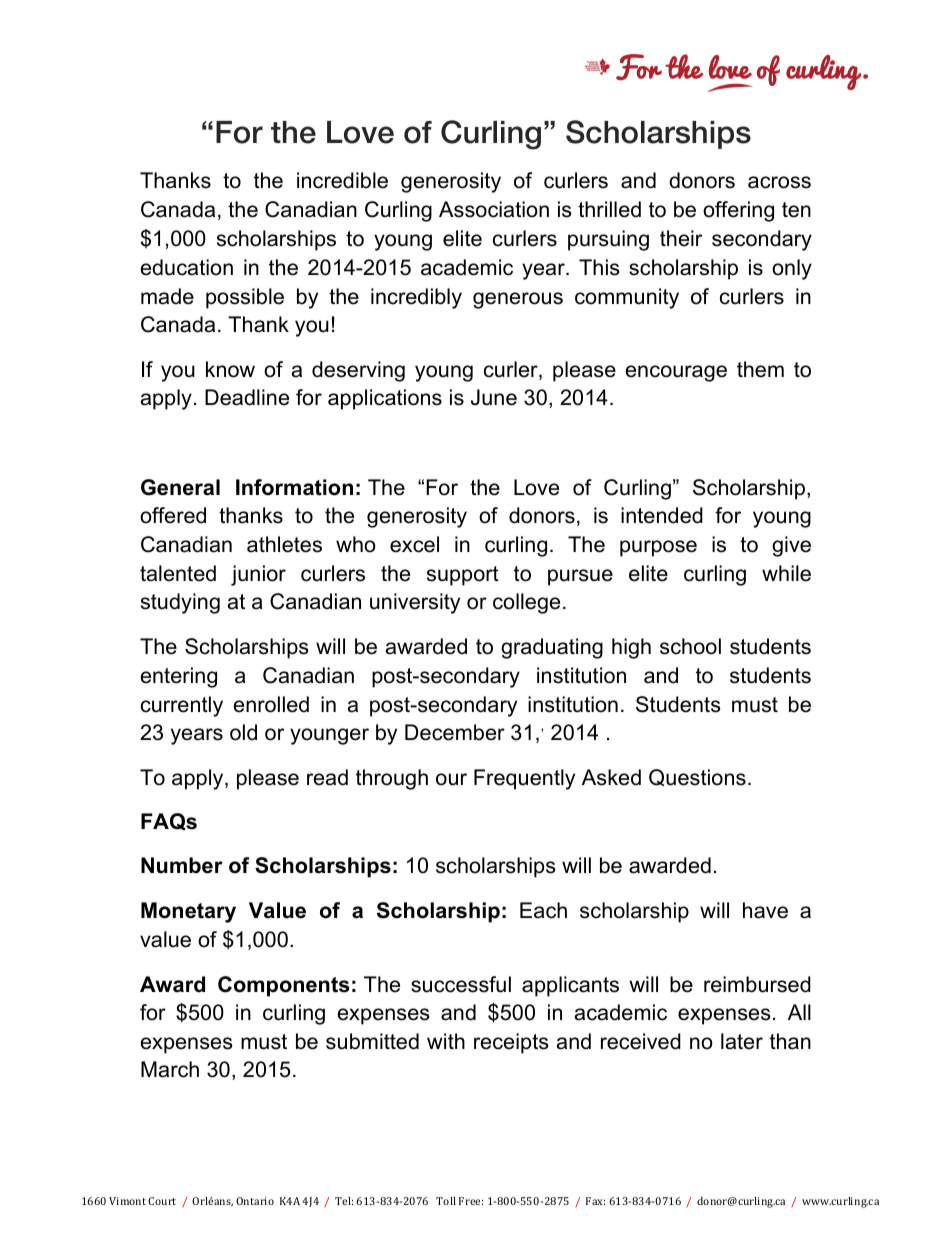 The width and height of the screenshot is (952, 1233). Describe the element at coordinates (690, 646) in the screenshot. I see `school` at that location.
